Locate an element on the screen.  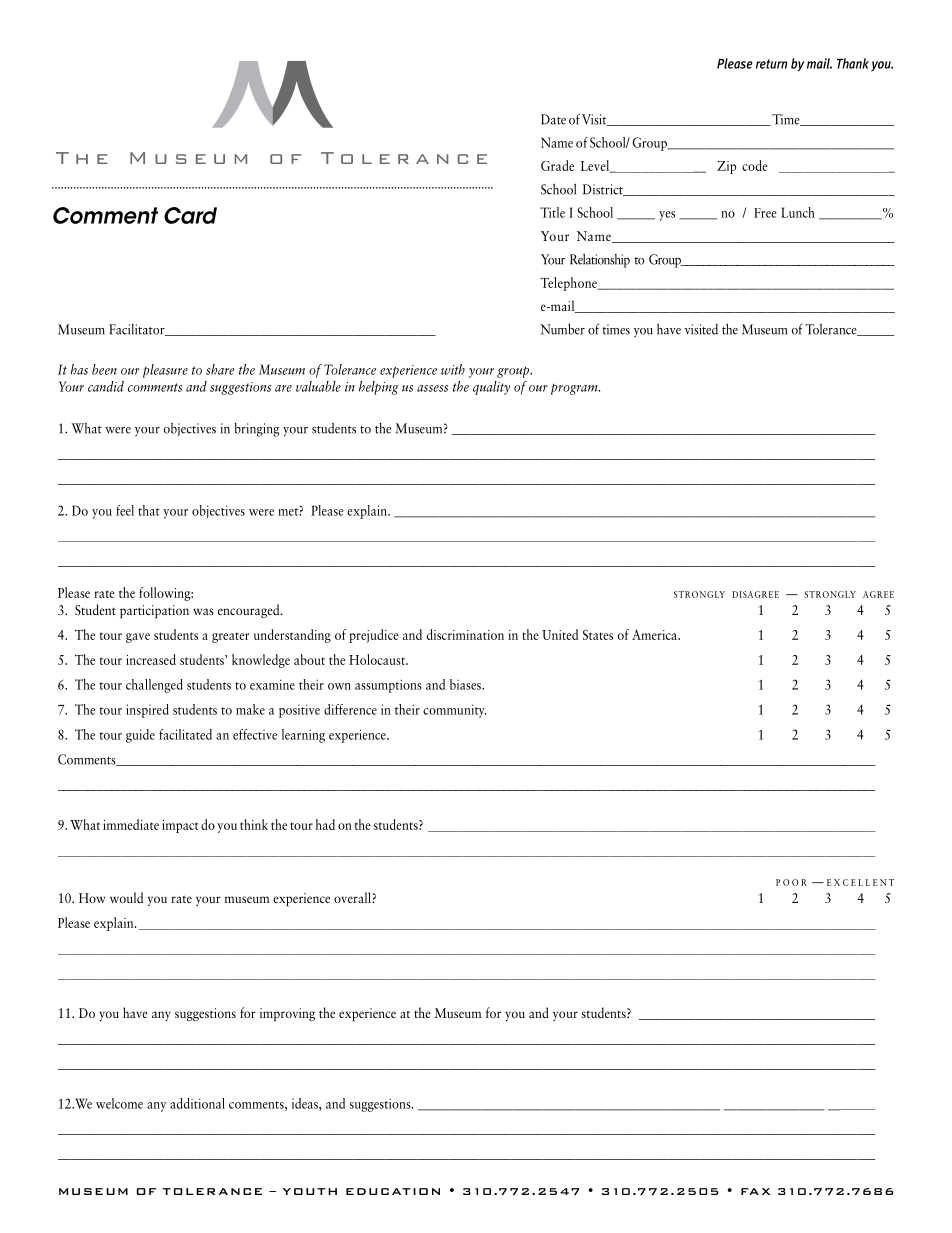
America is located at coordinates (655, 634).
